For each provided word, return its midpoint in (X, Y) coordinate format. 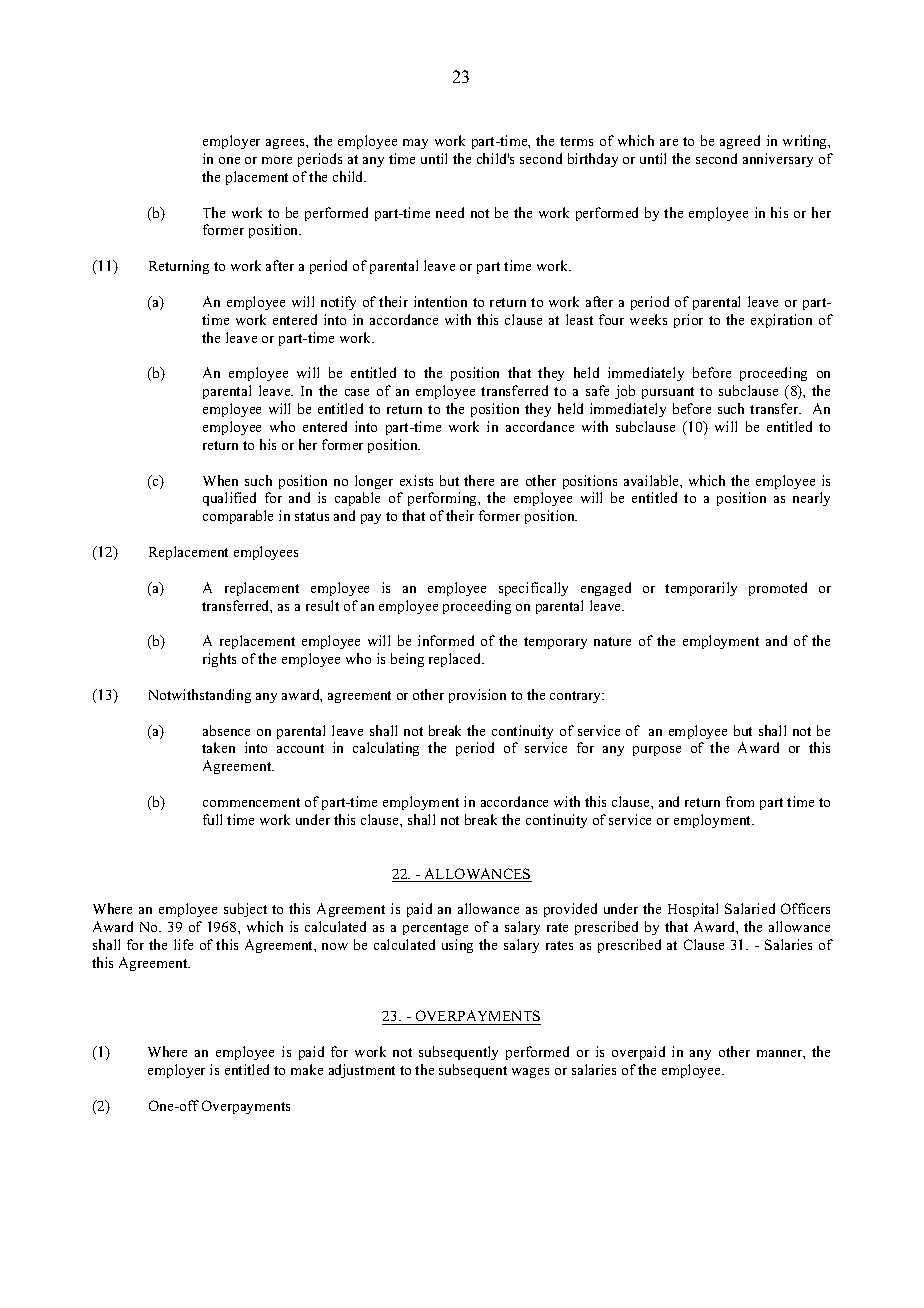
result (322, 605)
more (277, 160)
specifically (533, 589)
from (740, 801)
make (307, 1069)
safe (597, 390)
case (357, 392)
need (450, 212)
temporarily (701, 589)
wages (530, 1073)
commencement (251, 802)
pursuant (668, 393)
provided (570, 910)
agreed (740, 142)
